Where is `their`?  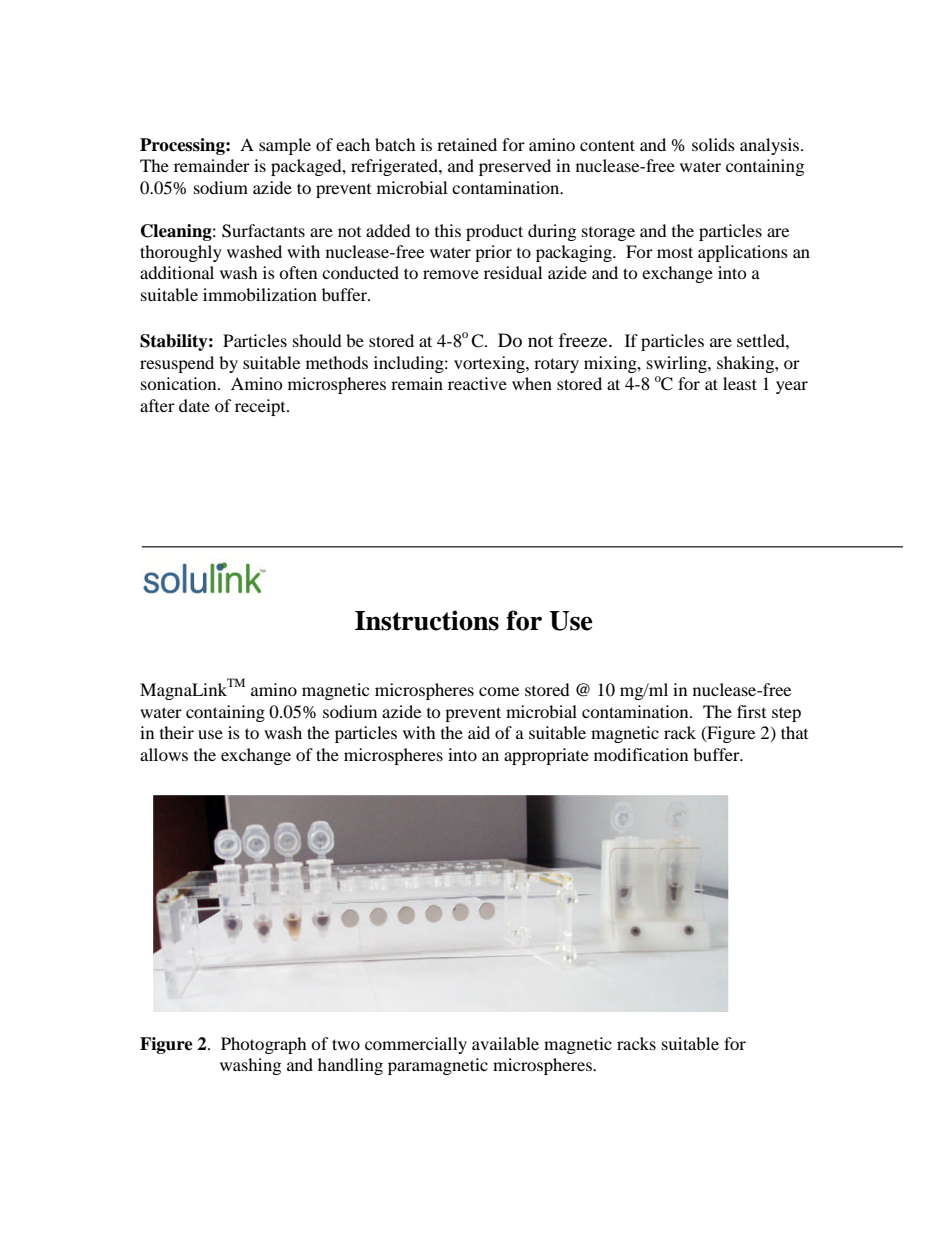 their is located at coordinates (177, 732).
